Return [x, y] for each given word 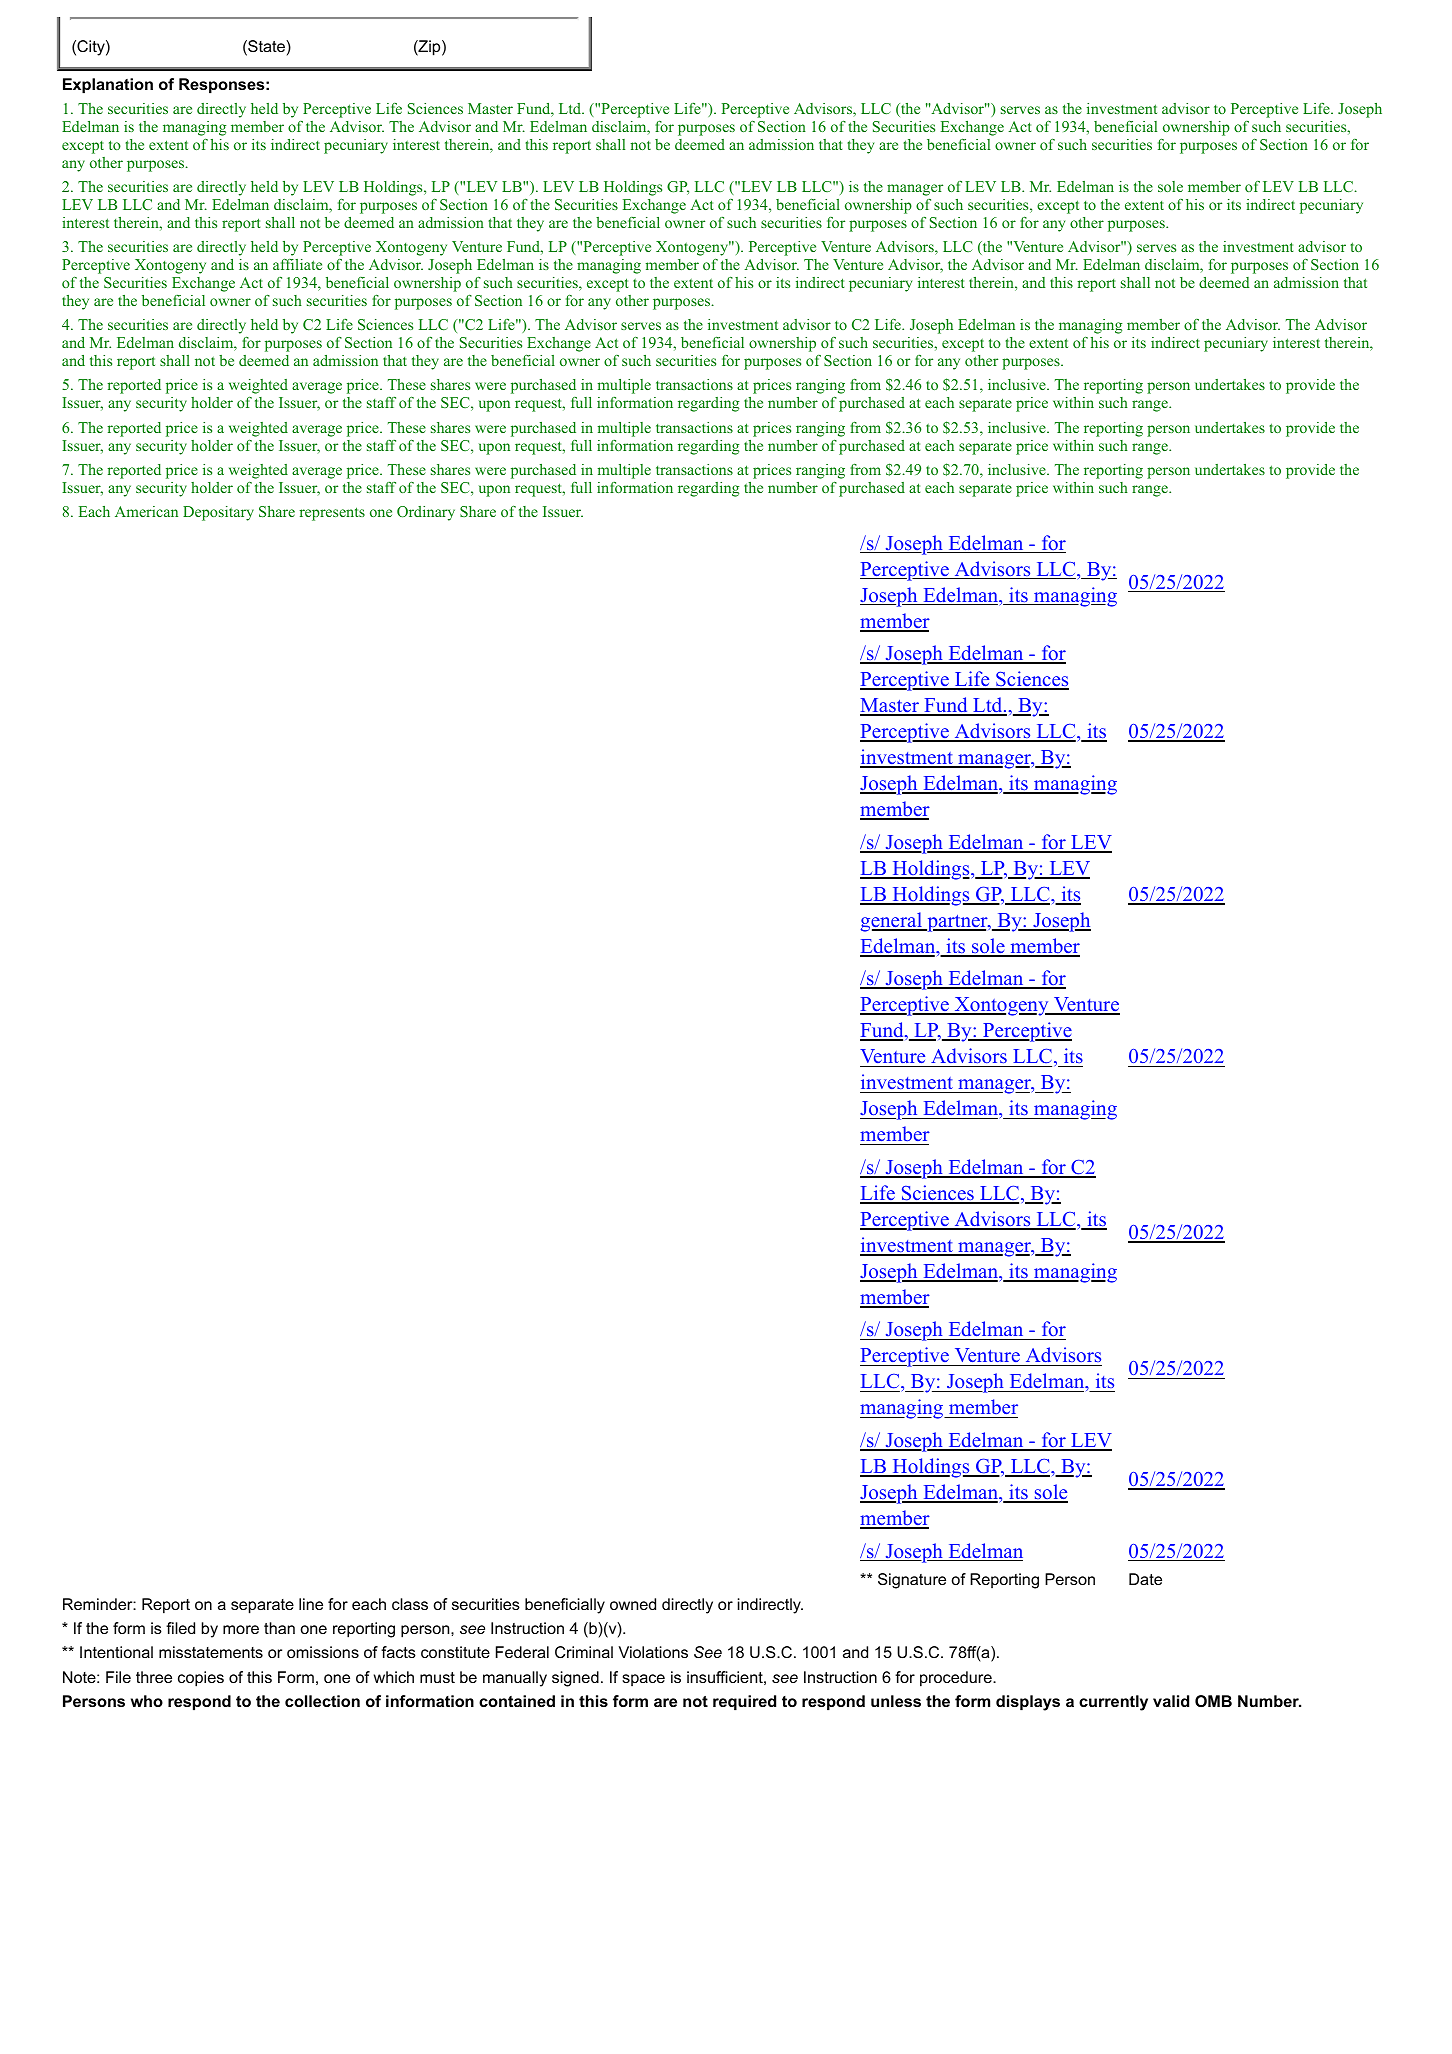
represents [332, 514]
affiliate [297, 264]
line [311, 1604]
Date [1145, 1579]
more [241, 1629]
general [892, 922]
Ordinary [426, 513]
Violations [653, 1652]
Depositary [218, 513]
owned [633, 1604]
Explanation [108, 86]
